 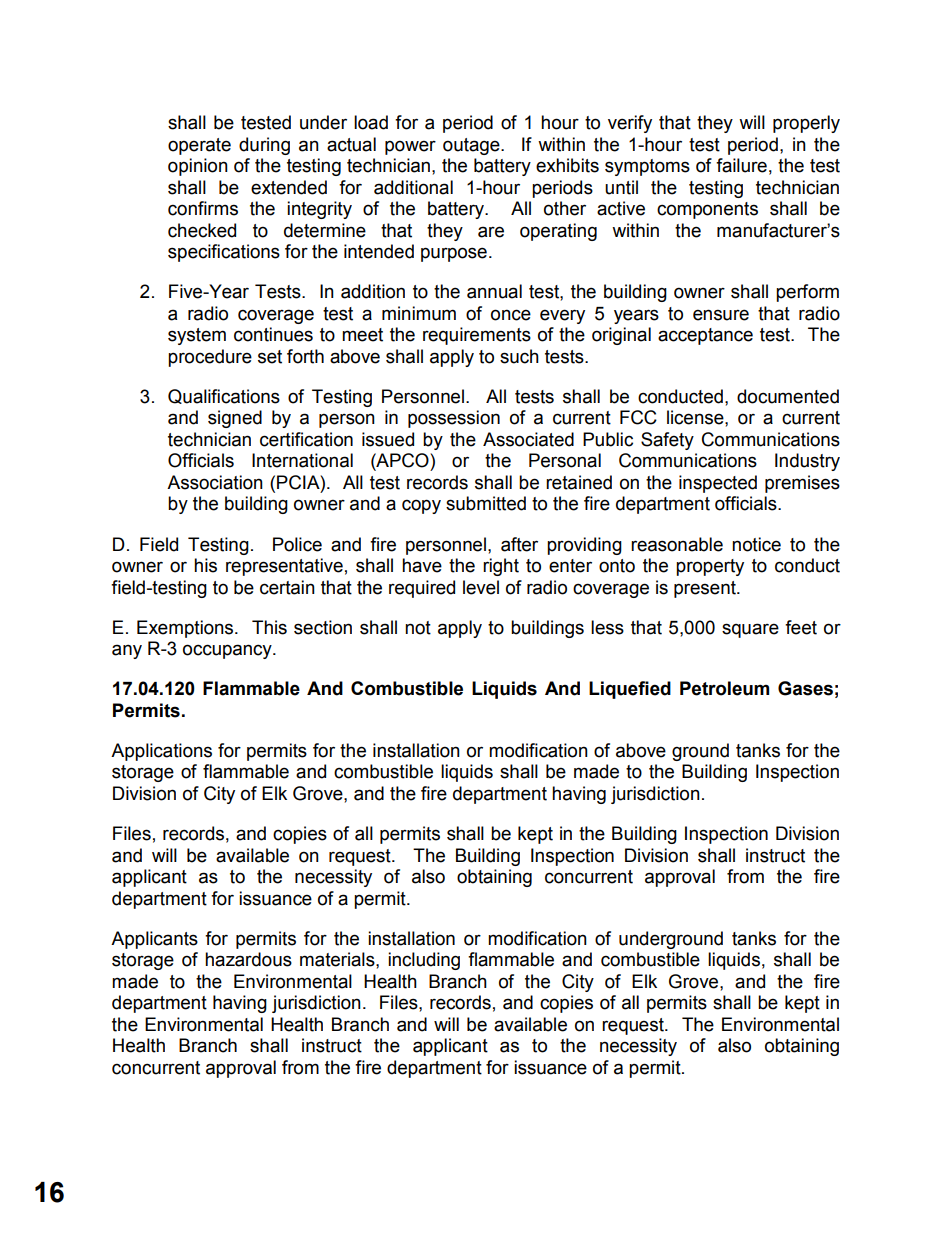 I want to click on Petroleum, so click(x=724, y=688).
